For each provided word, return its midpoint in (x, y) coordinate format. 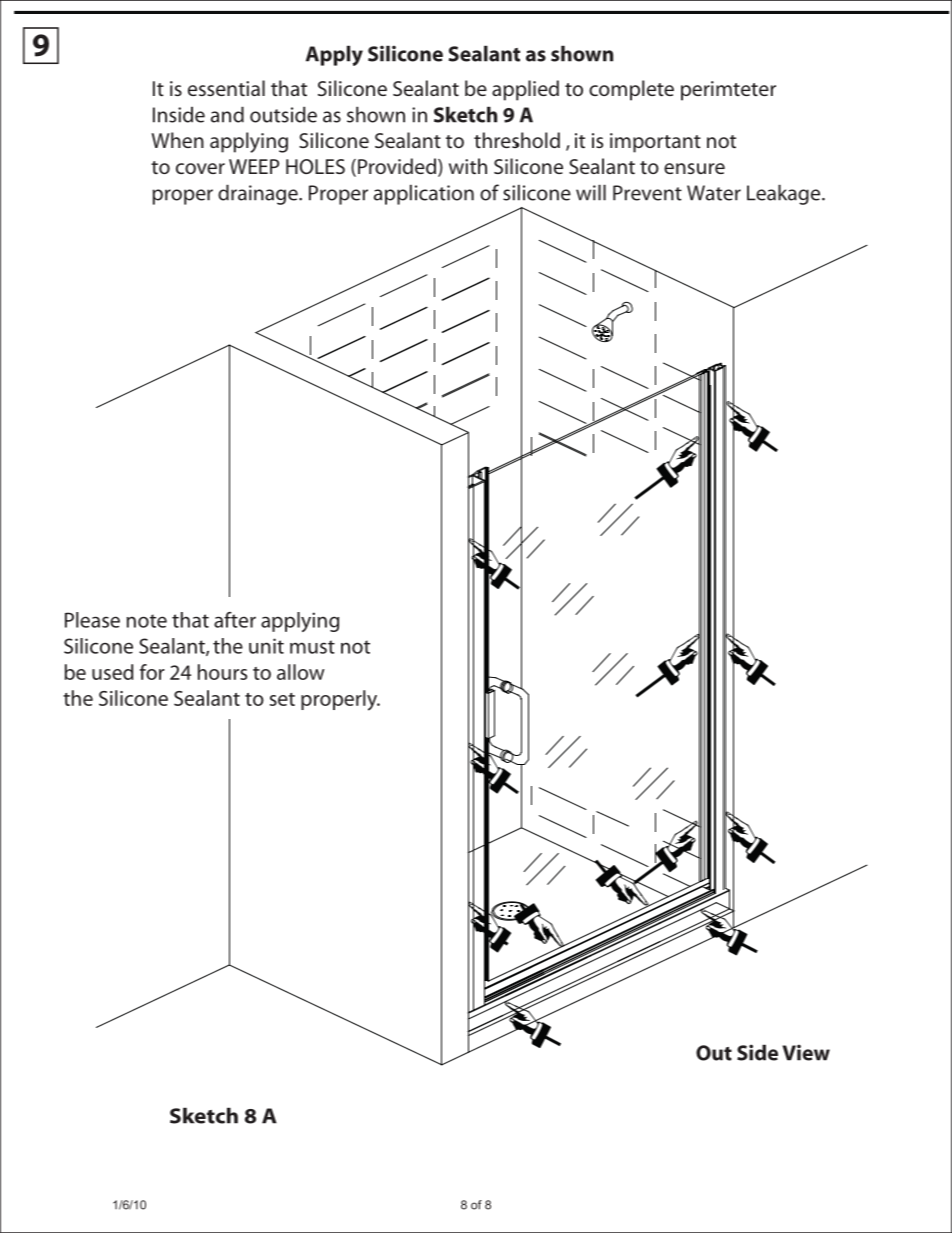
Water (714, 193)
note (146, 621)
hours (222, 672)
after (235, 620)
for (152, 672)
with (468, 166)
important (655, 143)
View (806, 1052)
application (424, 194)
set (282, 699)
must (312, 647)
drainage (259, 194)
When (177, 140)
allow (301, 672)
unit (266, 646)
